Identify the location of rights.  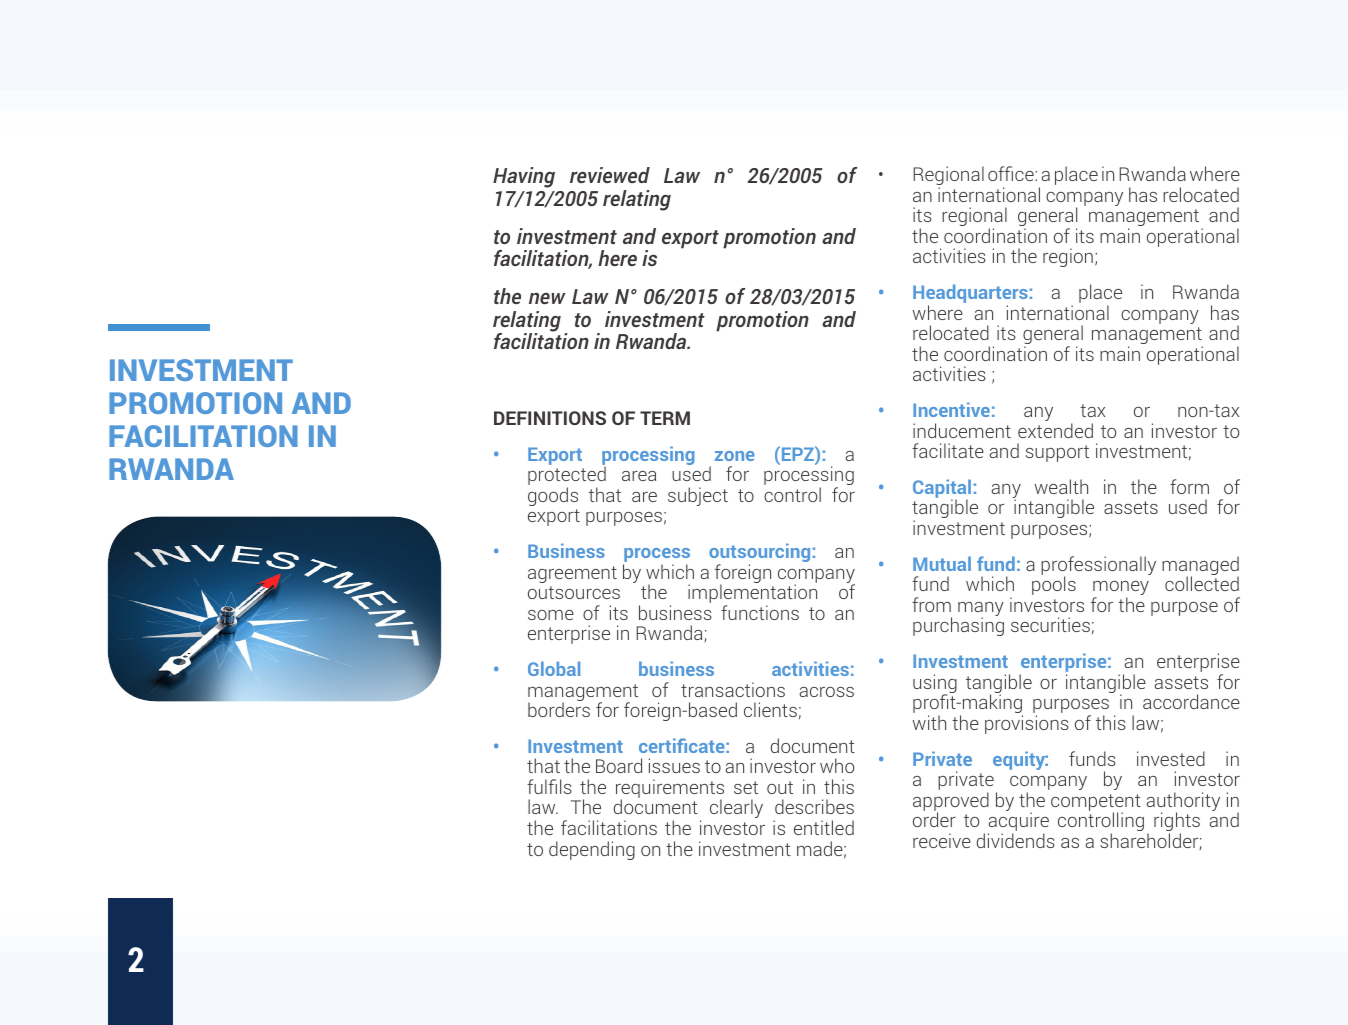
(1177, 823).
